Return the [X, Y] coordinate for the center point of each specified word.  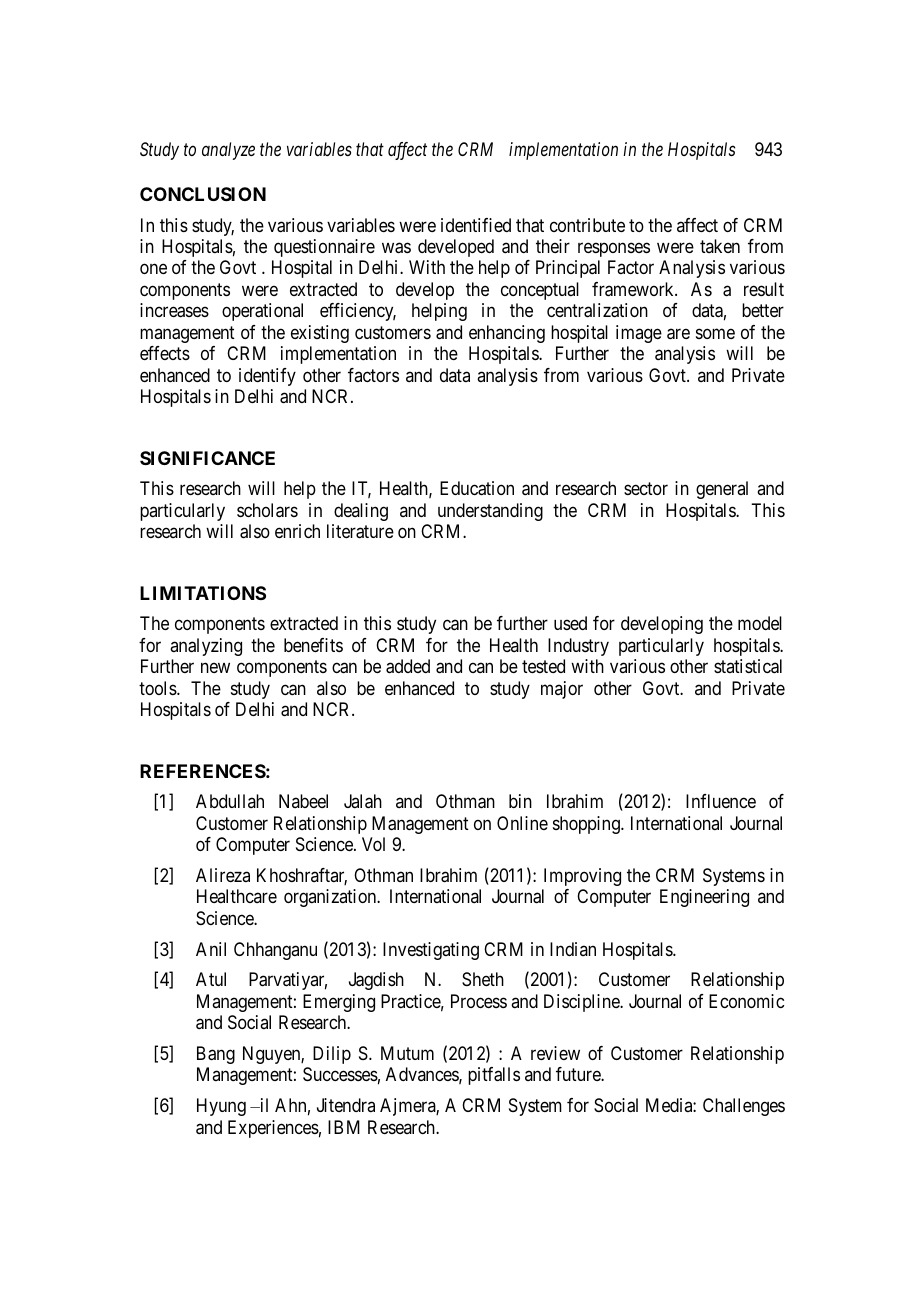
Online [522, 823]
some [715, 333]
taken [720, 246]
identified [476, 225]
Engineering [704, 898]
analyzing [206, 647]
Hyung [221, 1107]
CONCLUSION [203, 194]
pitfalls [494, 1076]
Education [477, 488]
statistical [748, 666]
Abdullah [230, 801]
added [408, 666]
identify [267, 377]
